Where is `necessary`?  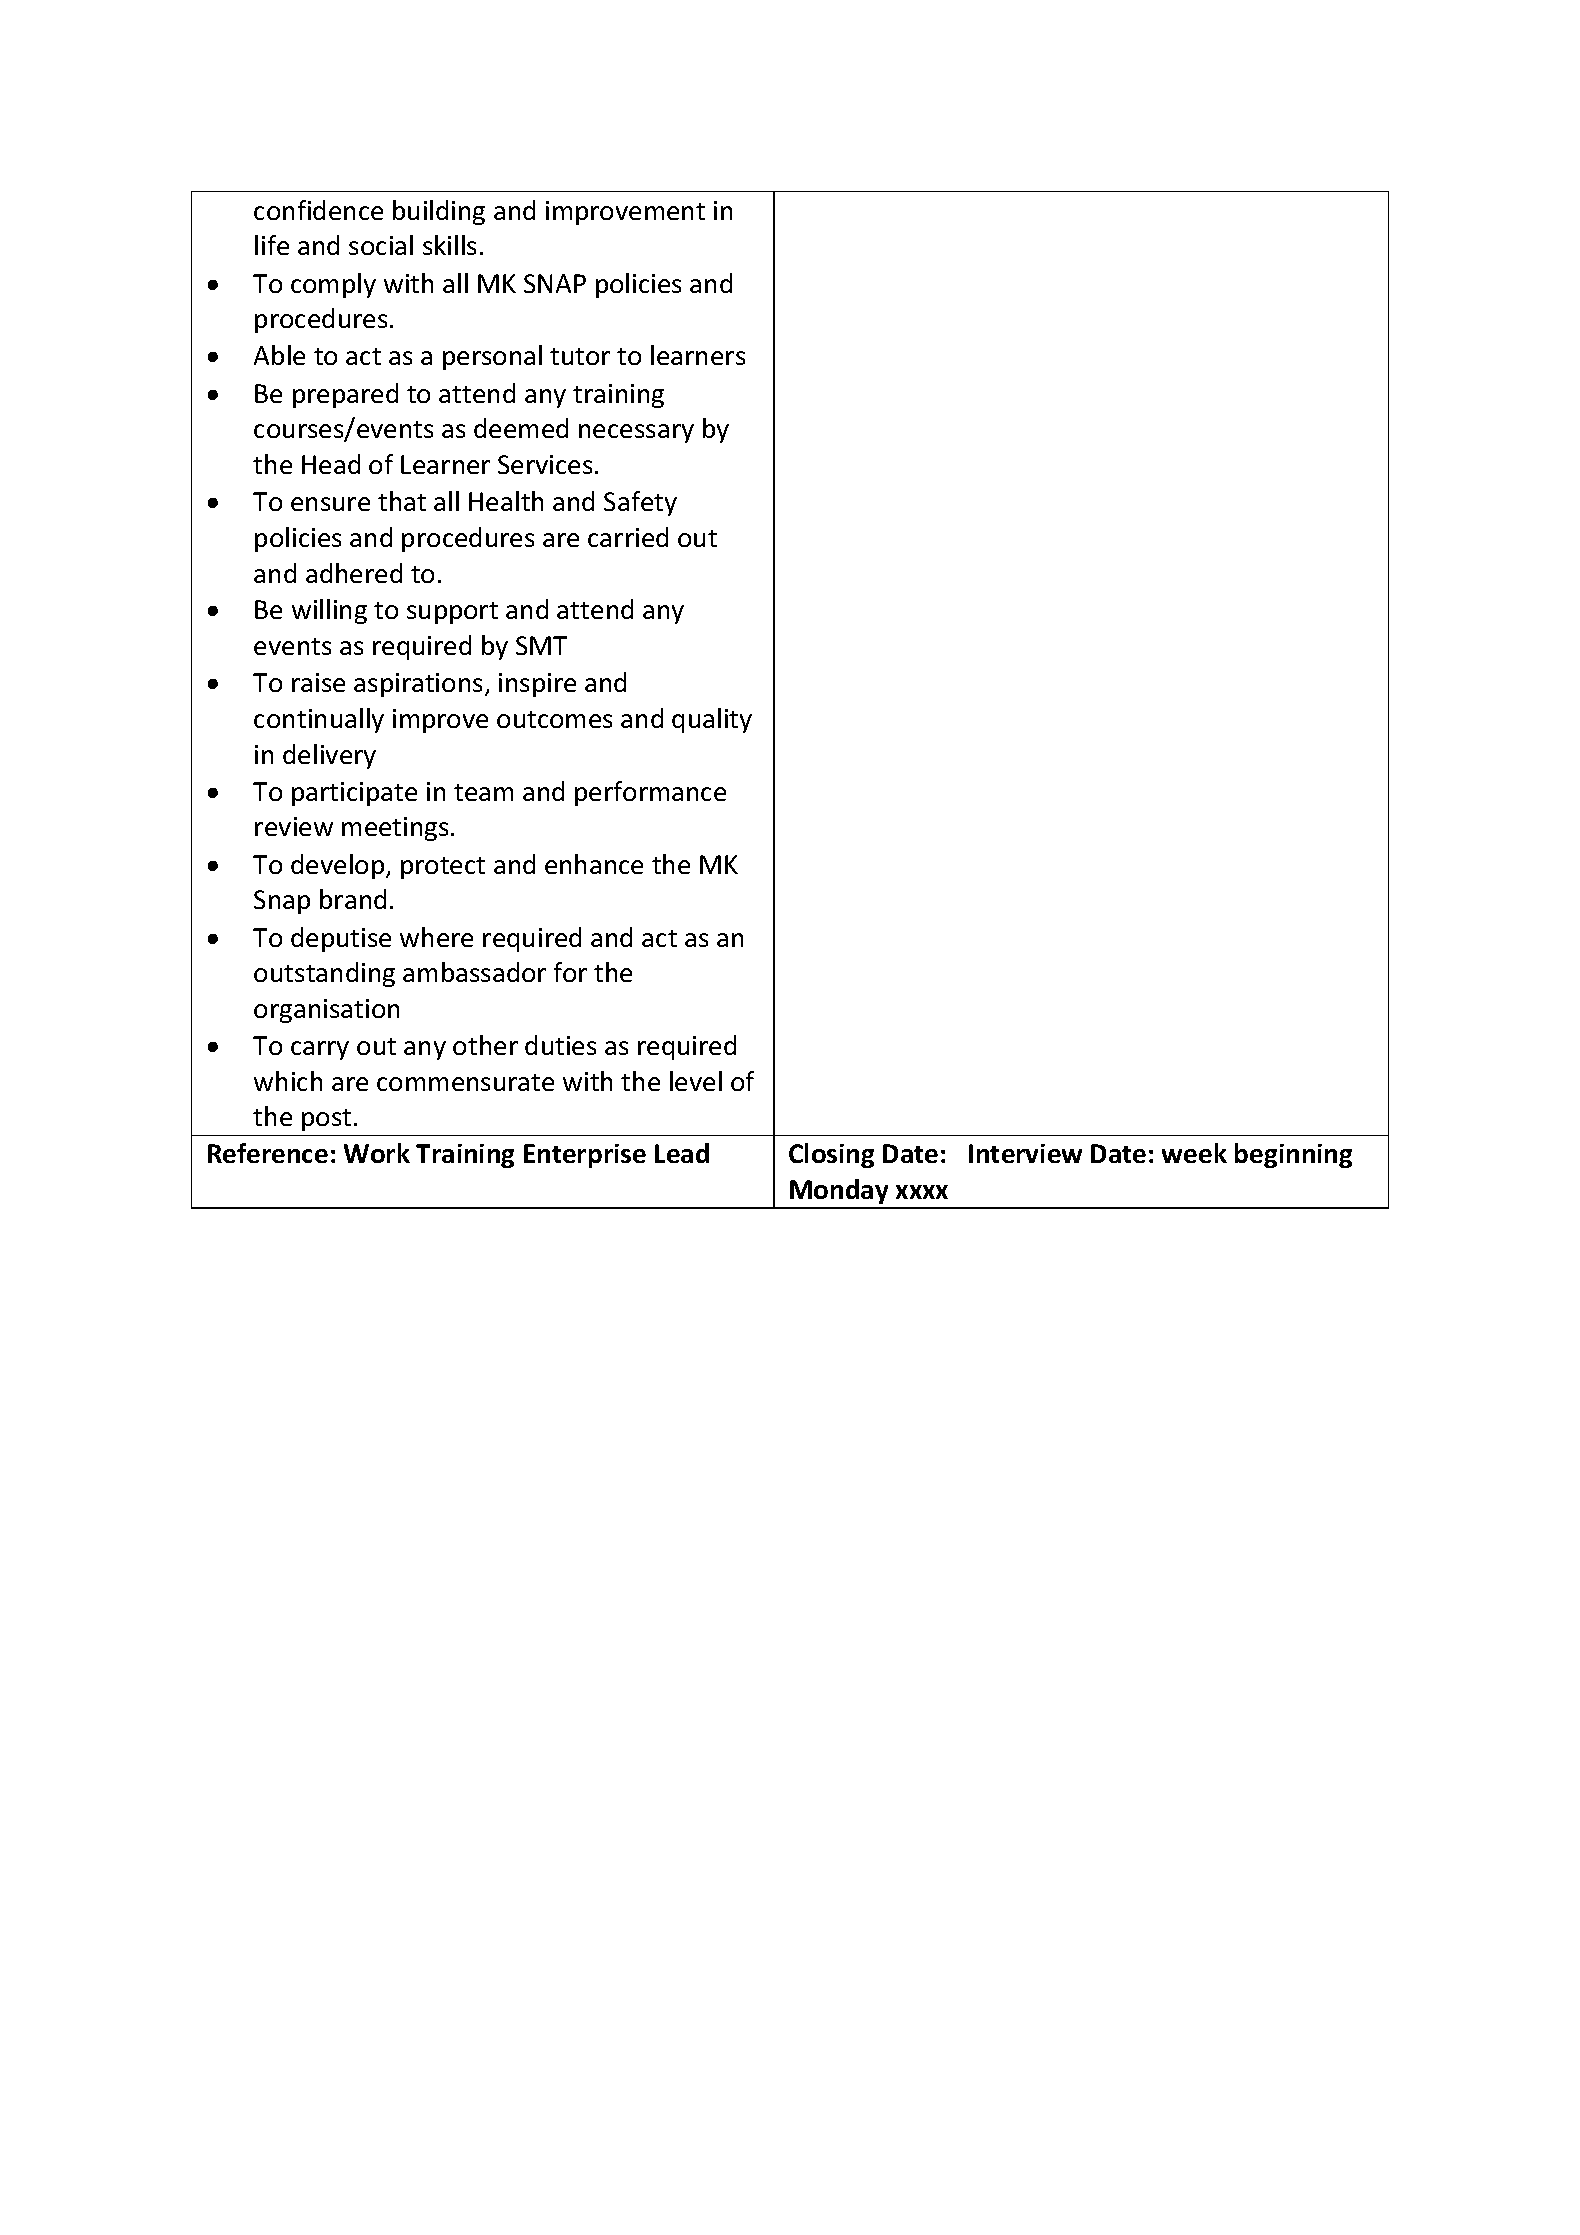 necessary is located at coordinates (636, 433).
